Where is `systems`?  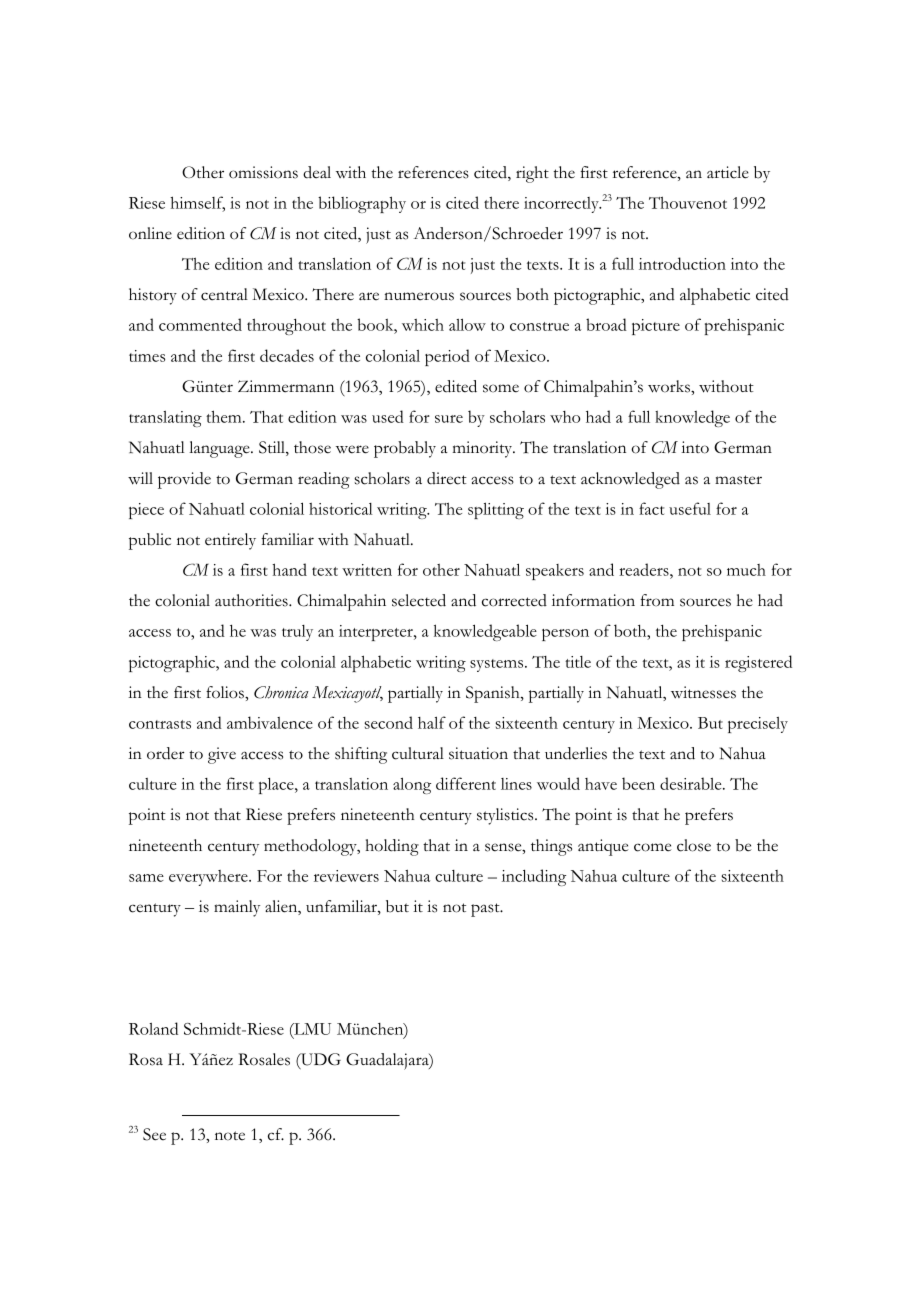 systems is located at coordinates (498, 665).
